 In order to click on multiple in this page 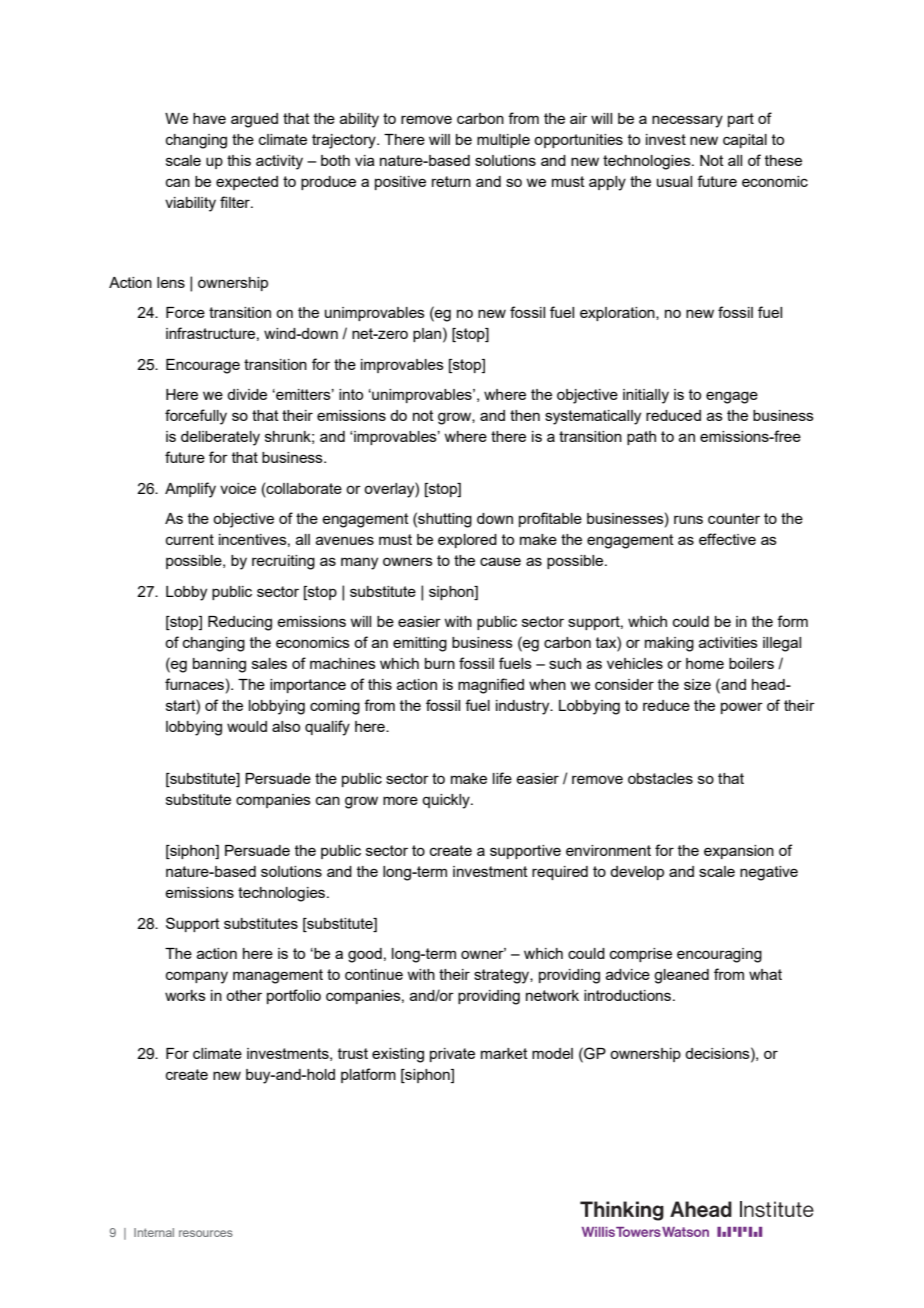, I will do `click(503, 141)`.
